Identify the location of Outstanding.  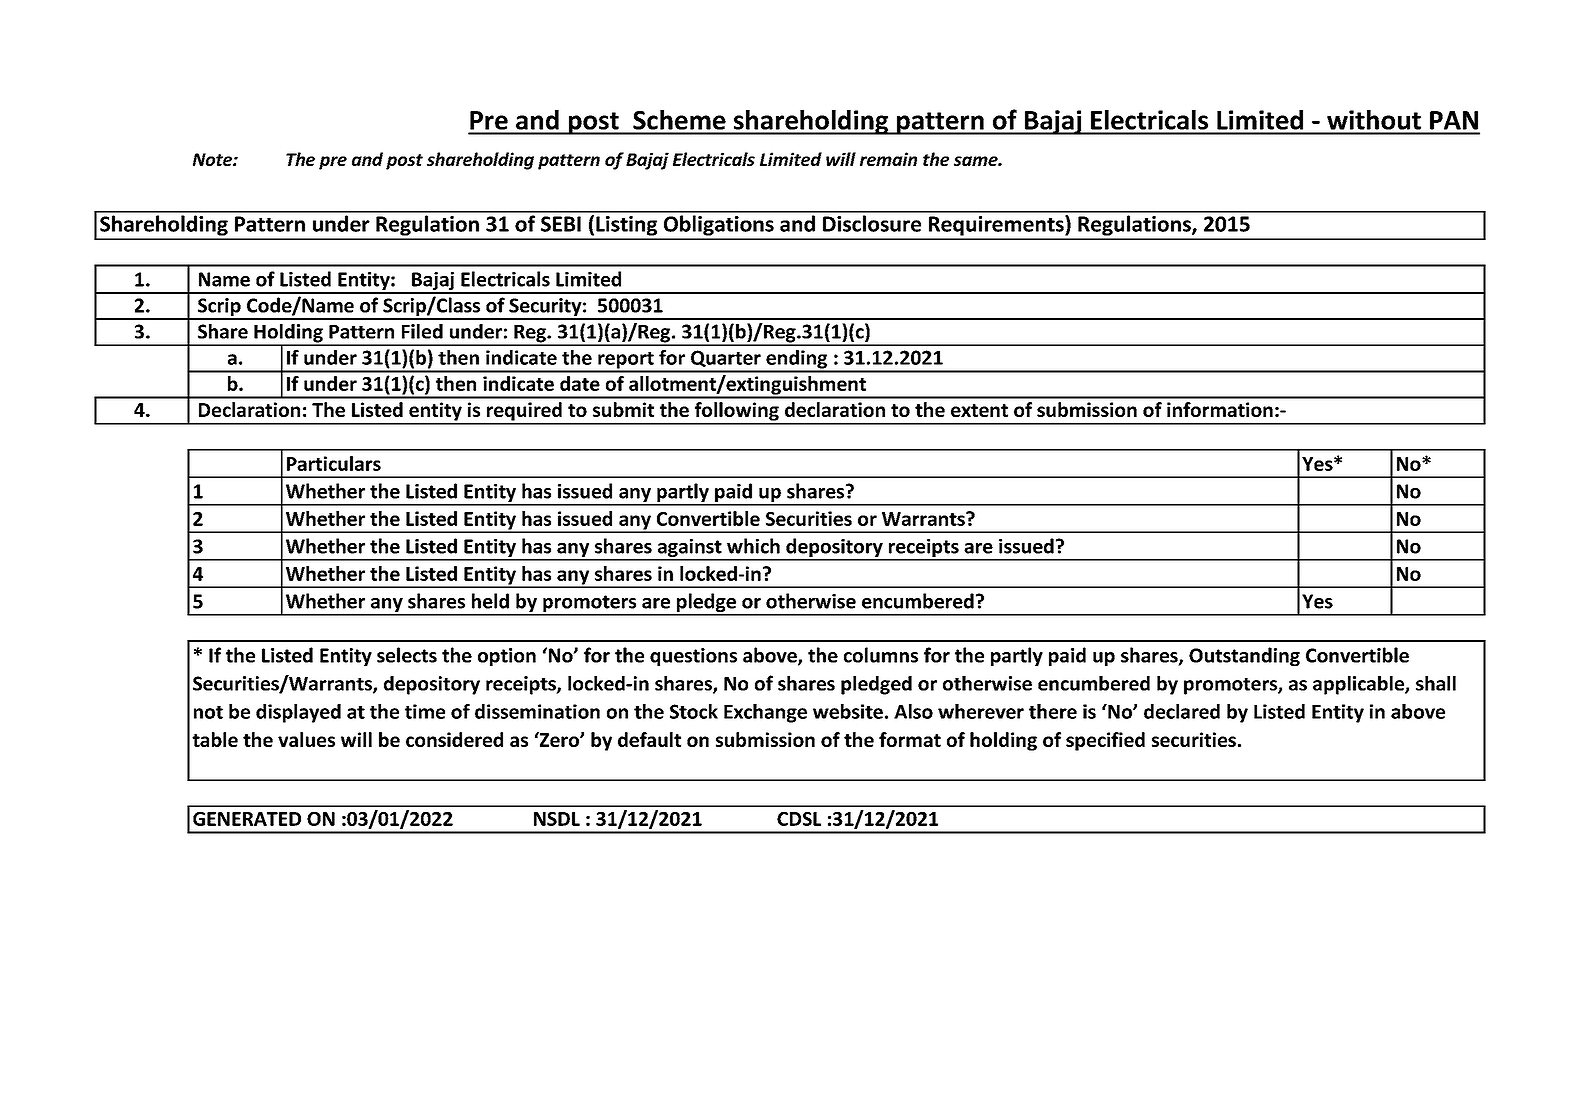
(1244, 656).
